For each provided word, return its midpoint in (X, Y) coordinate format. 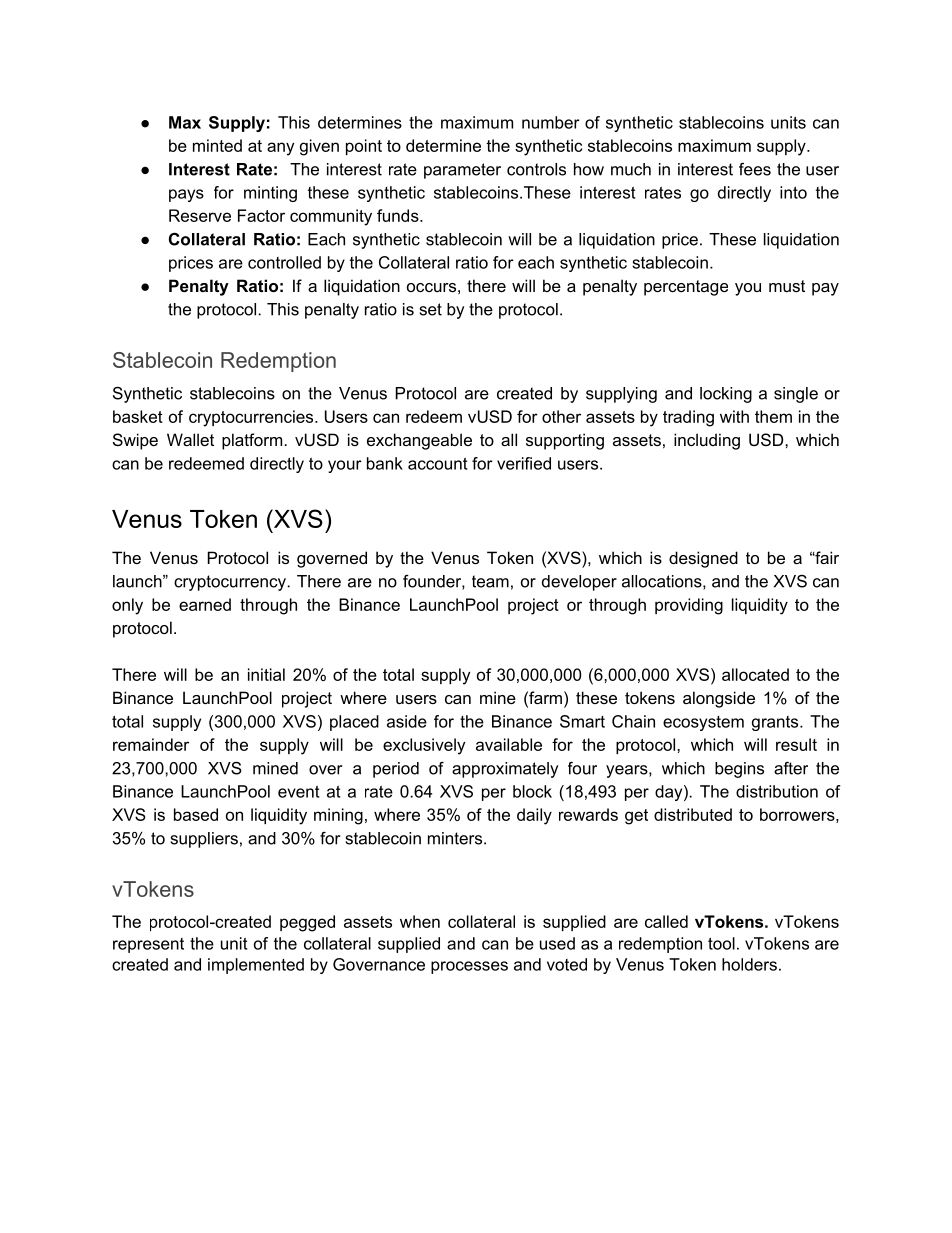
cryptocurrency (231, 583)
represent (148, 945)
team (490, 581)
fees (755, 169)
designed (703, 559)
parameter (462, 171)
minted (217, 145)
